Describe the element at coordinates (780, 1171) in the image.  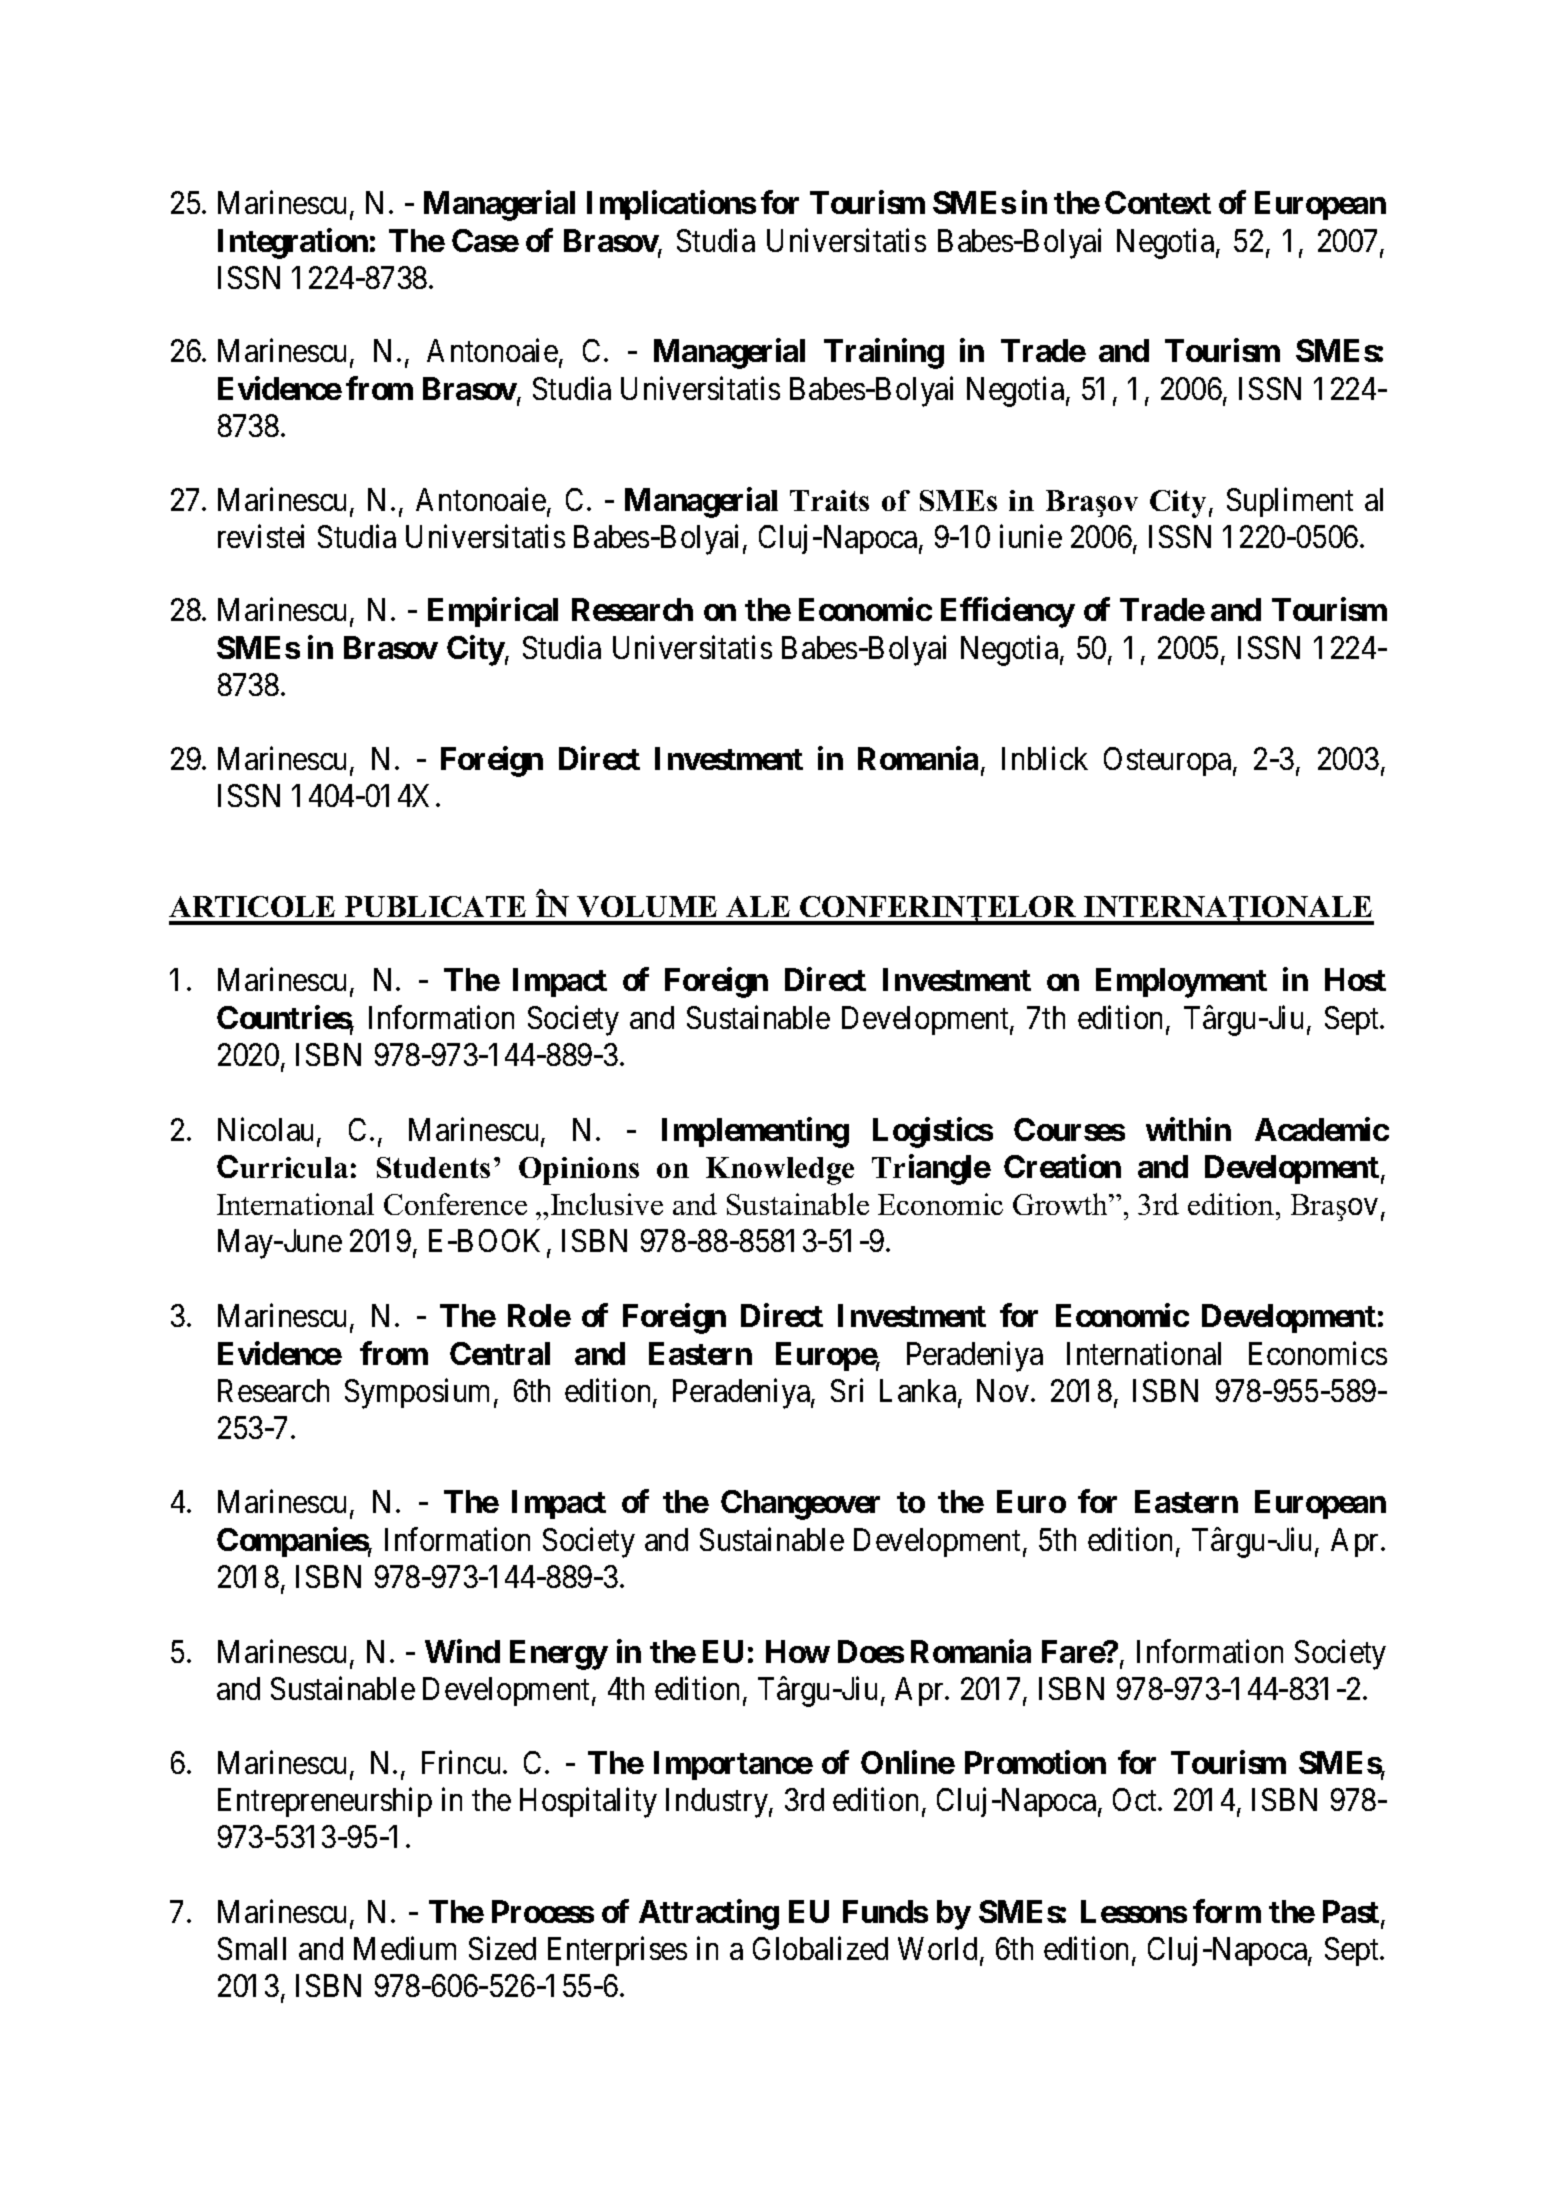
I see `Knowledge` at that location.
